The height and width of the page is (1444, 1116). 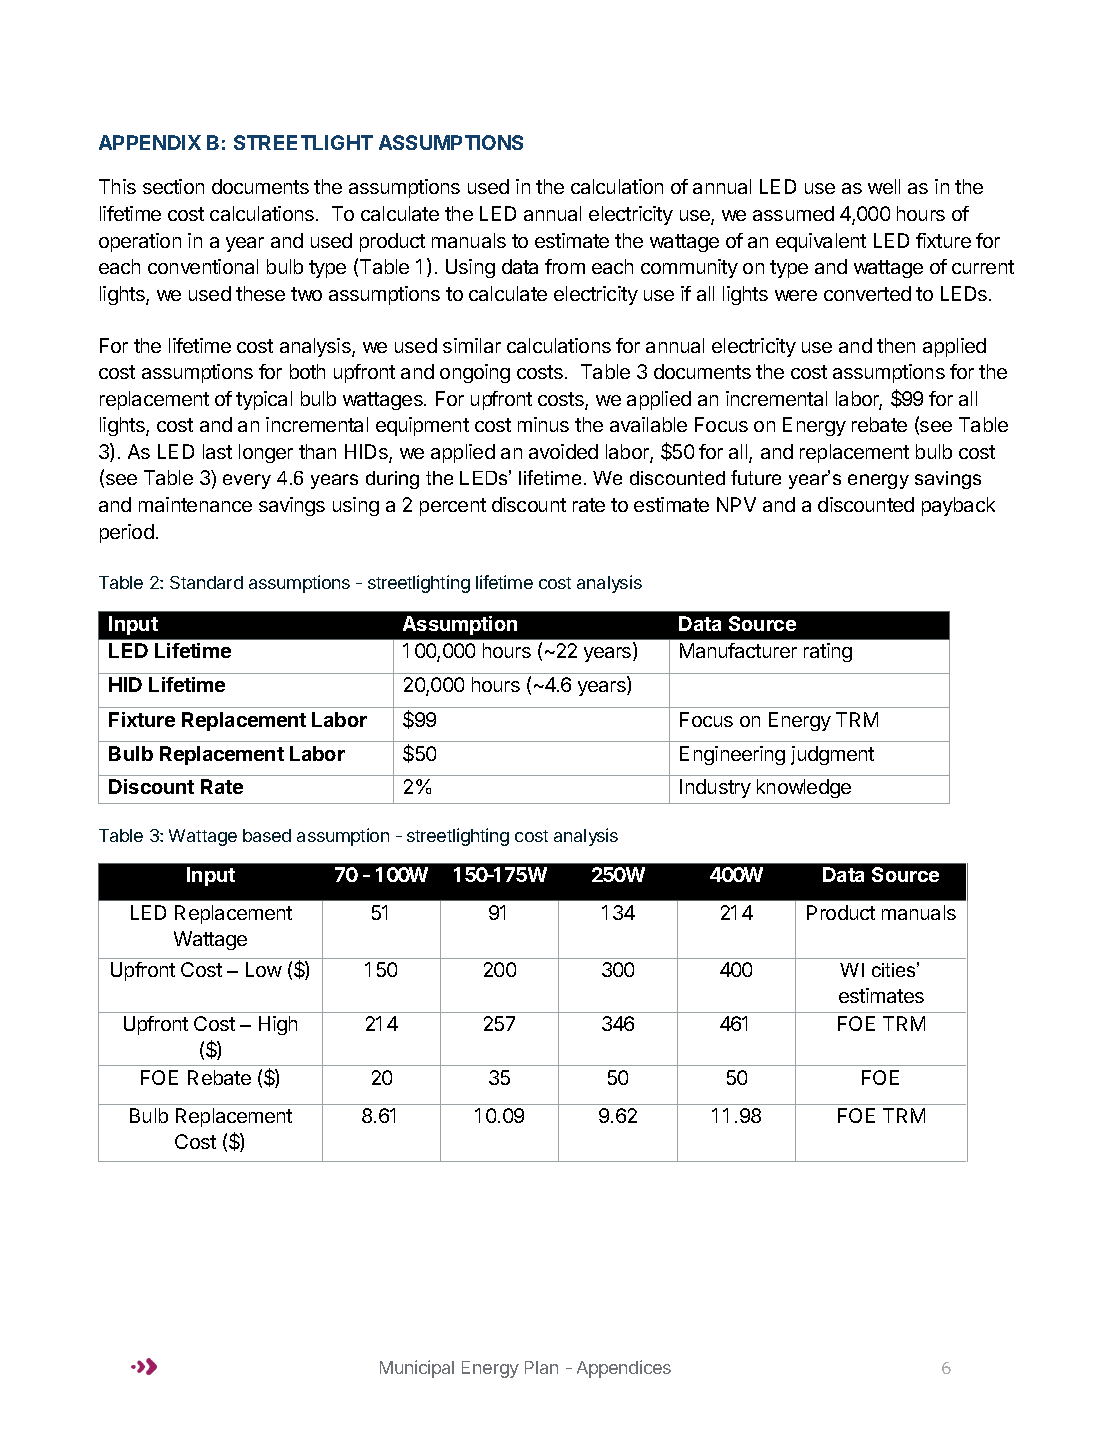 I want to click on well, so click(x=884, y=186).
